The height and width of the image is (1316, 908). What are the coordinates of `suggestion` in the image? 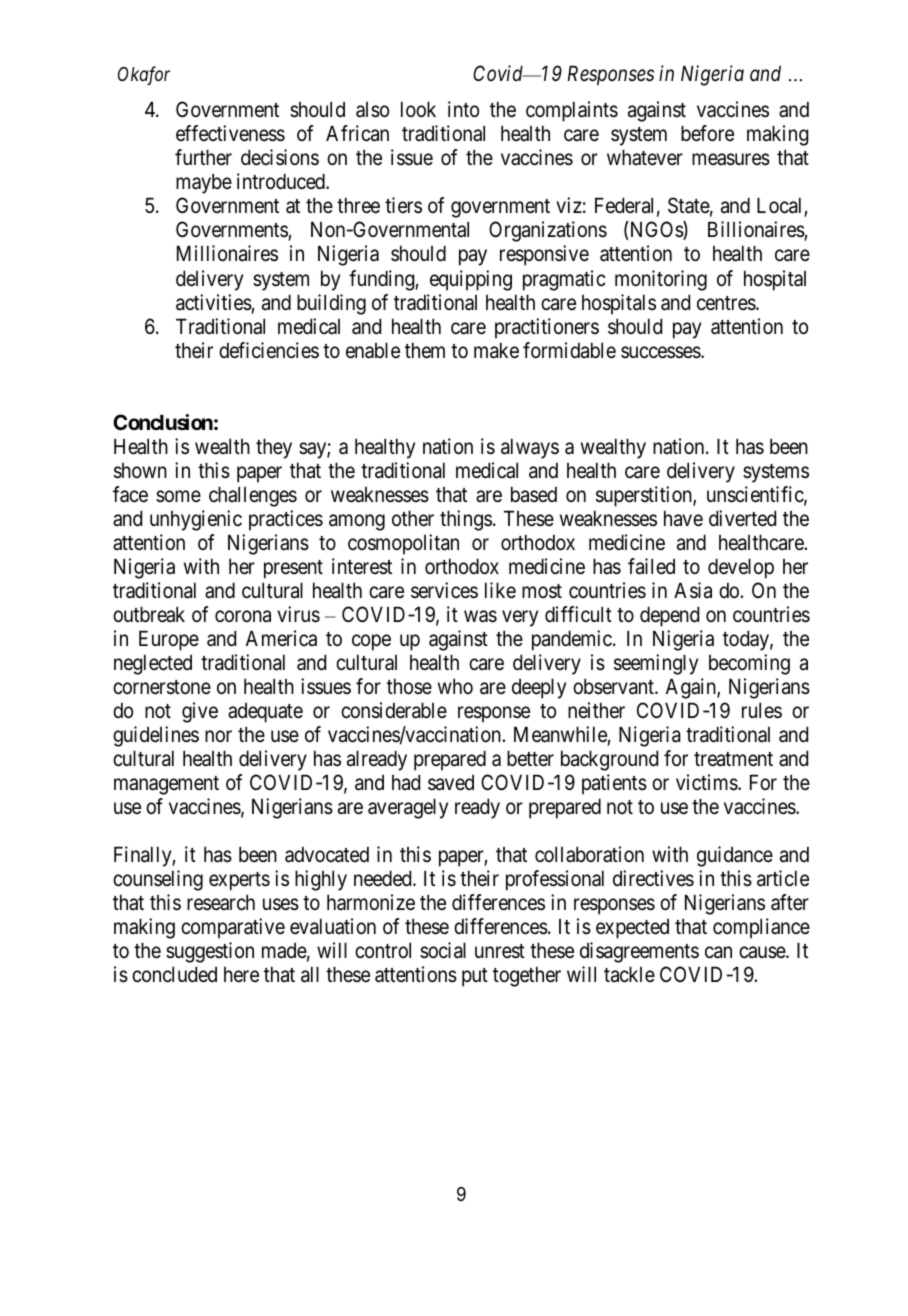 It's located at (210, 952).
